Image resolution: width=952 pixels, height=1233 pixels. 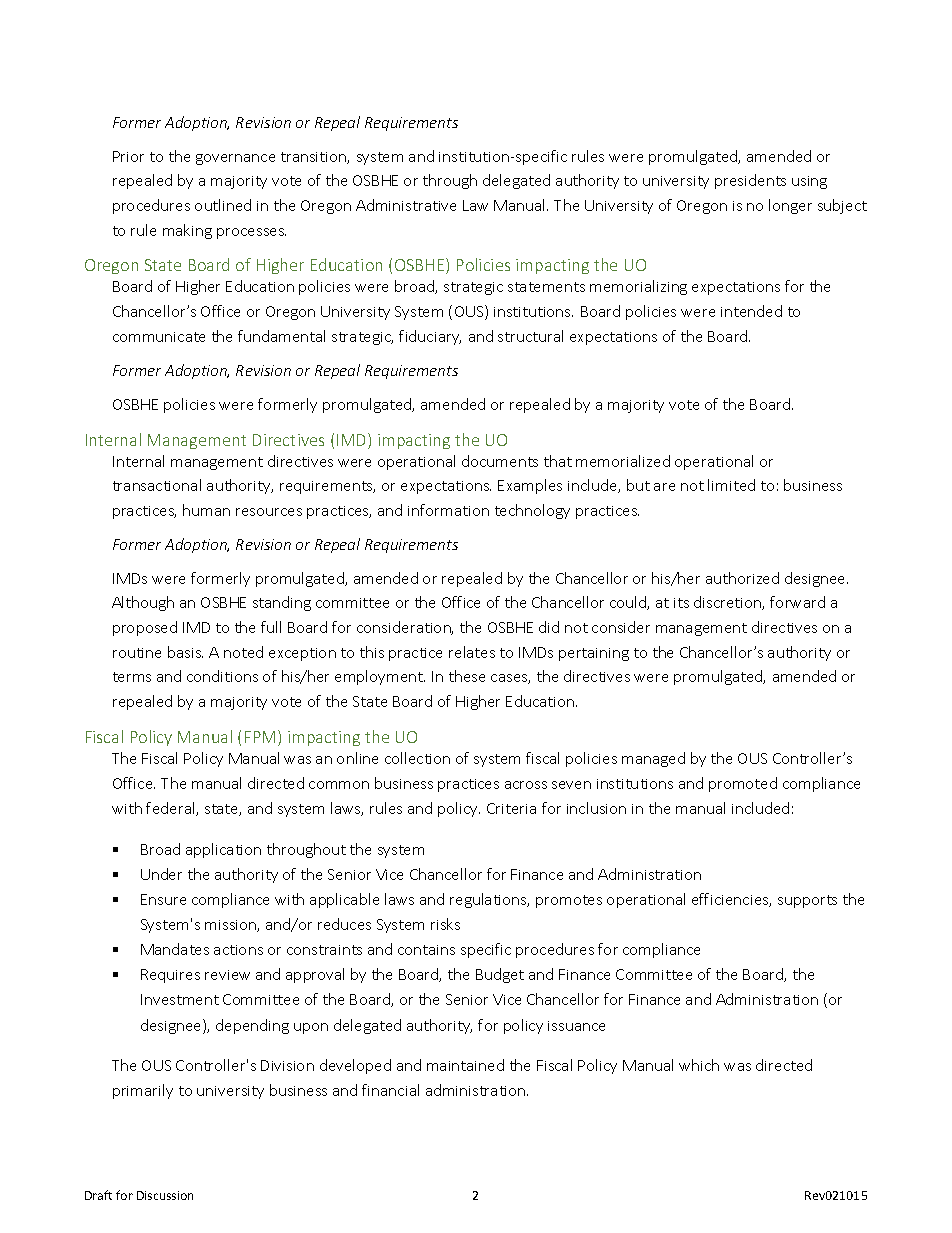 I want to click on application, so click(x=223, y=850).
